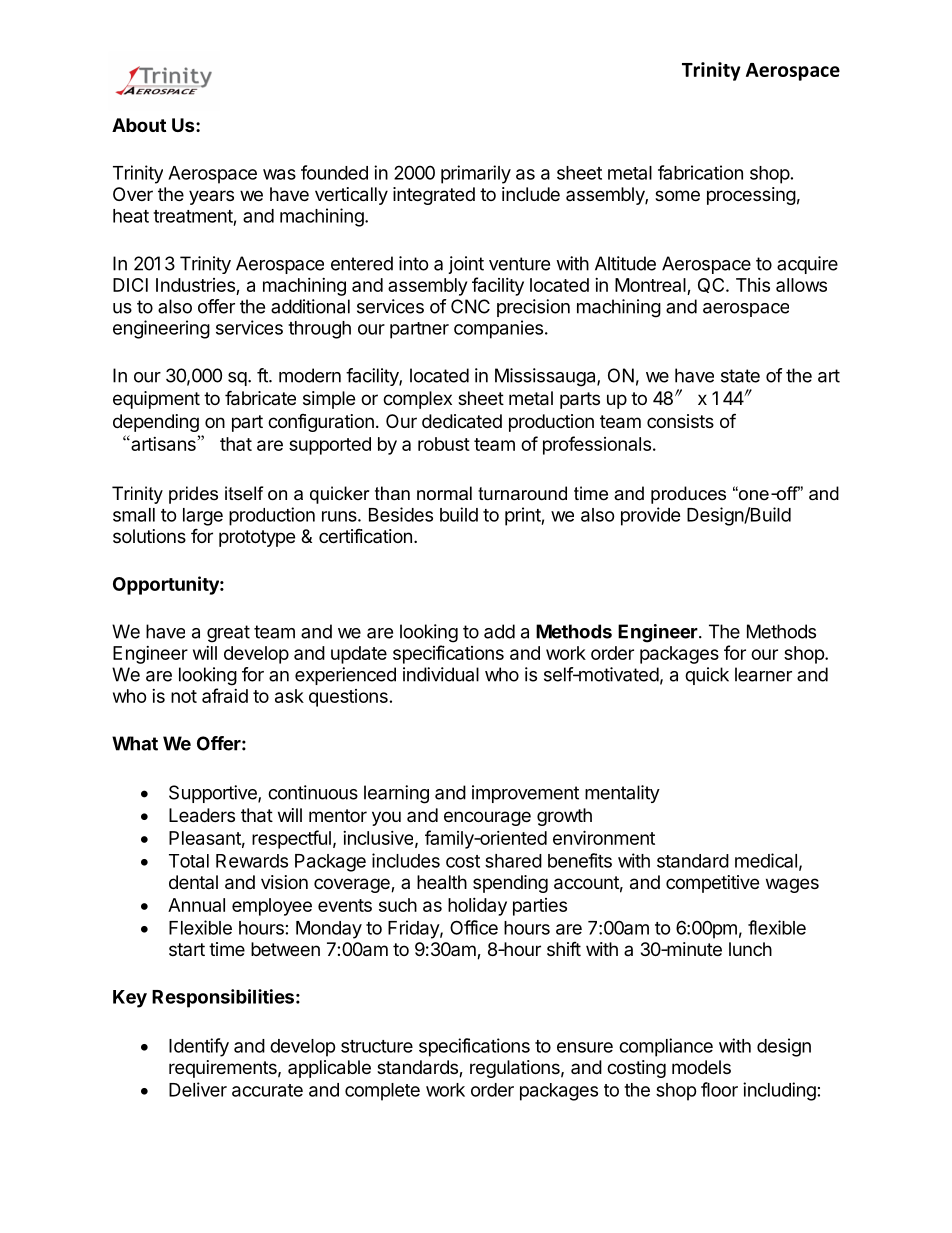  I want to click on competitive, so click(712, 884).
